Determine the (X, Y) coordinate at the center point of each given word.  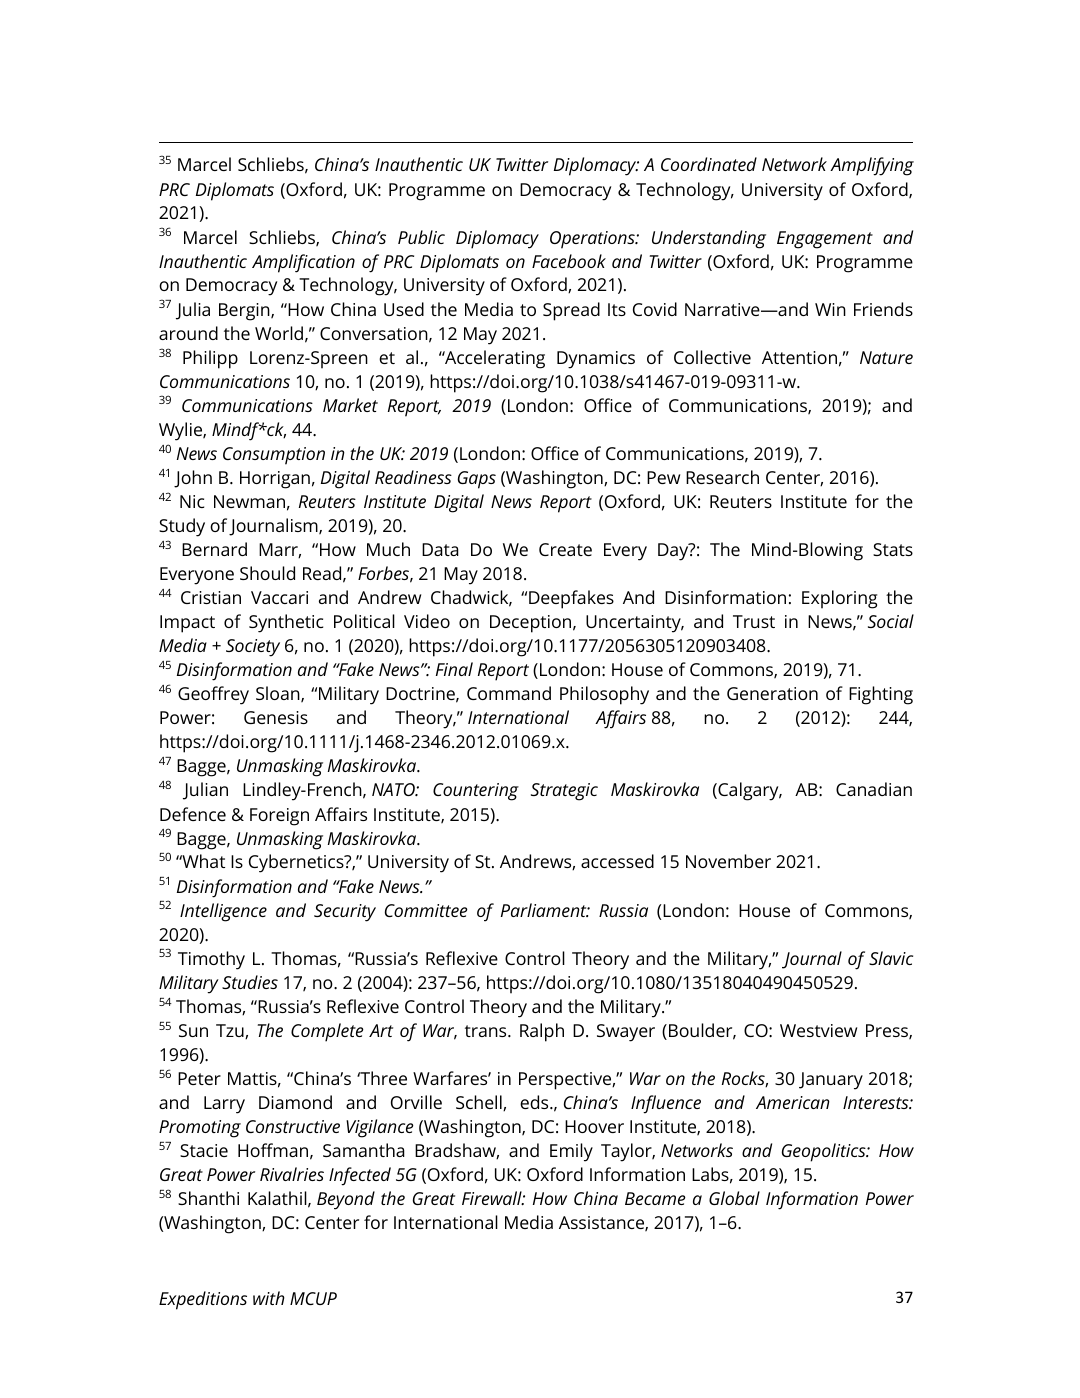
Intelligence (223, 912)
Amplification (303, 263)
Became (655, 1198)
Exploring (839, 599)
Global (734, 1198)
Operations (593, 240)
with (269, 1298)
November (728, 861)
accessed (617, 861)
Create (565, 549)
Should (267, 573)
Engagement (825, 240)
